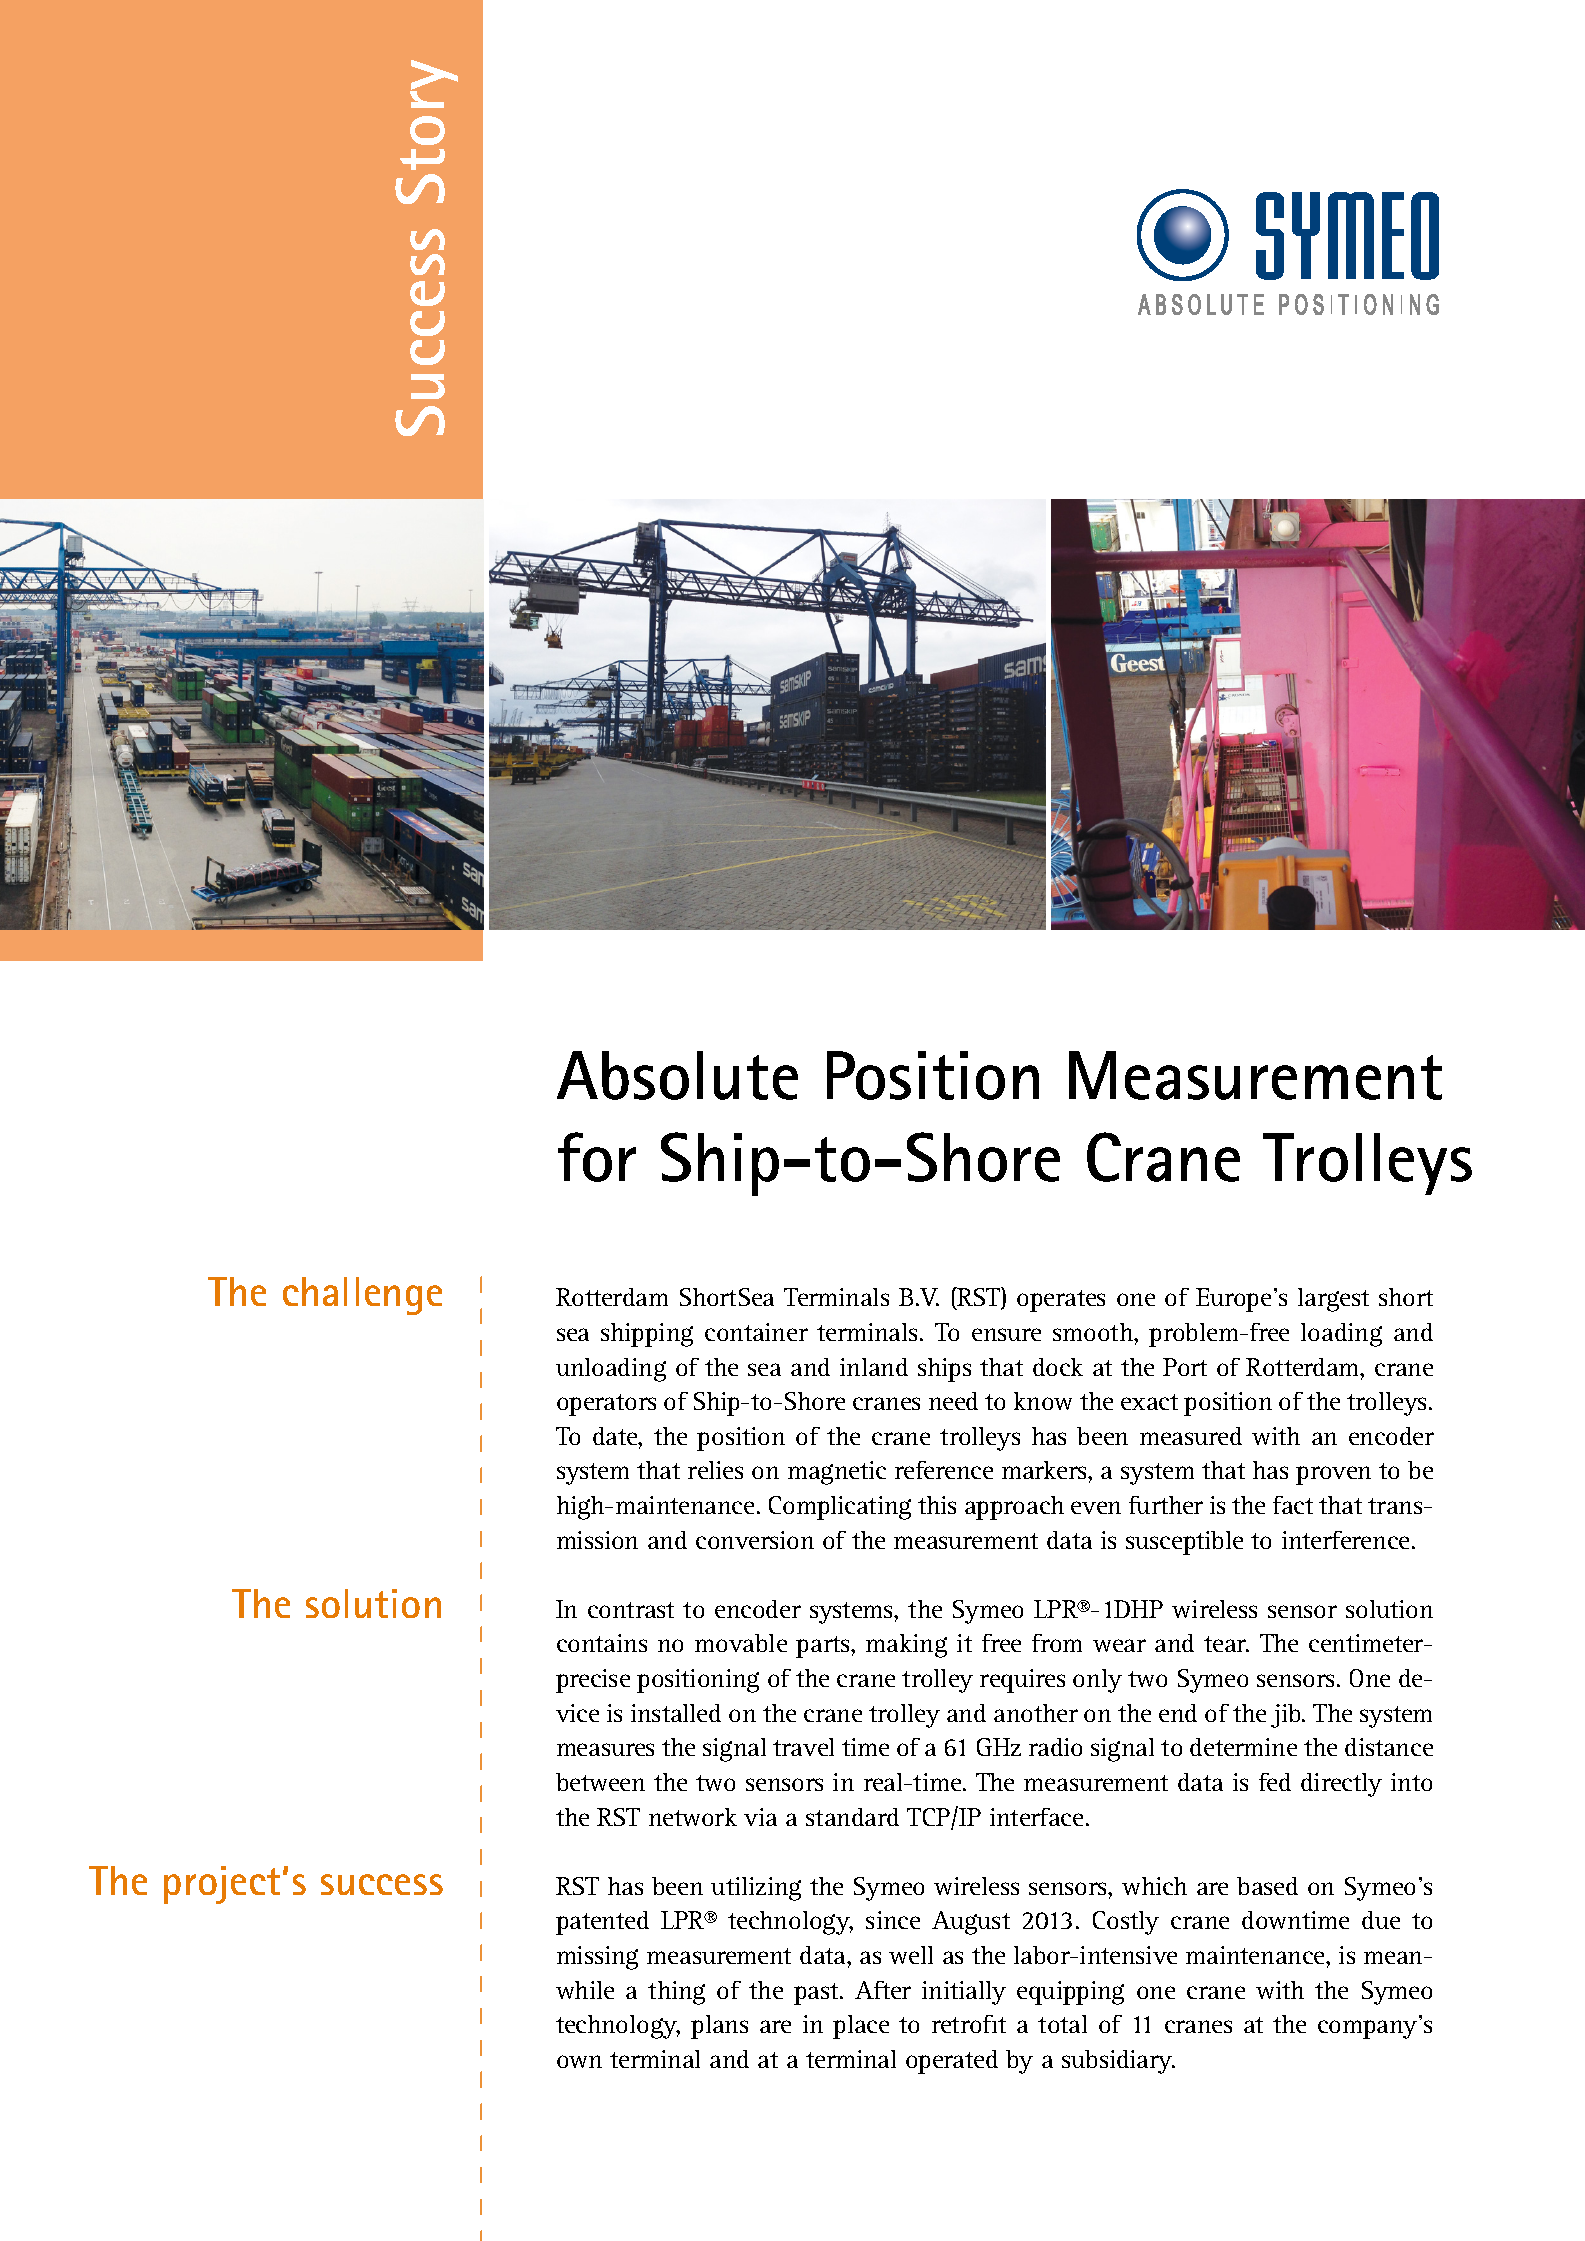 The image size is (1585, 2241). I want to click on place, so click(861, 2027).
